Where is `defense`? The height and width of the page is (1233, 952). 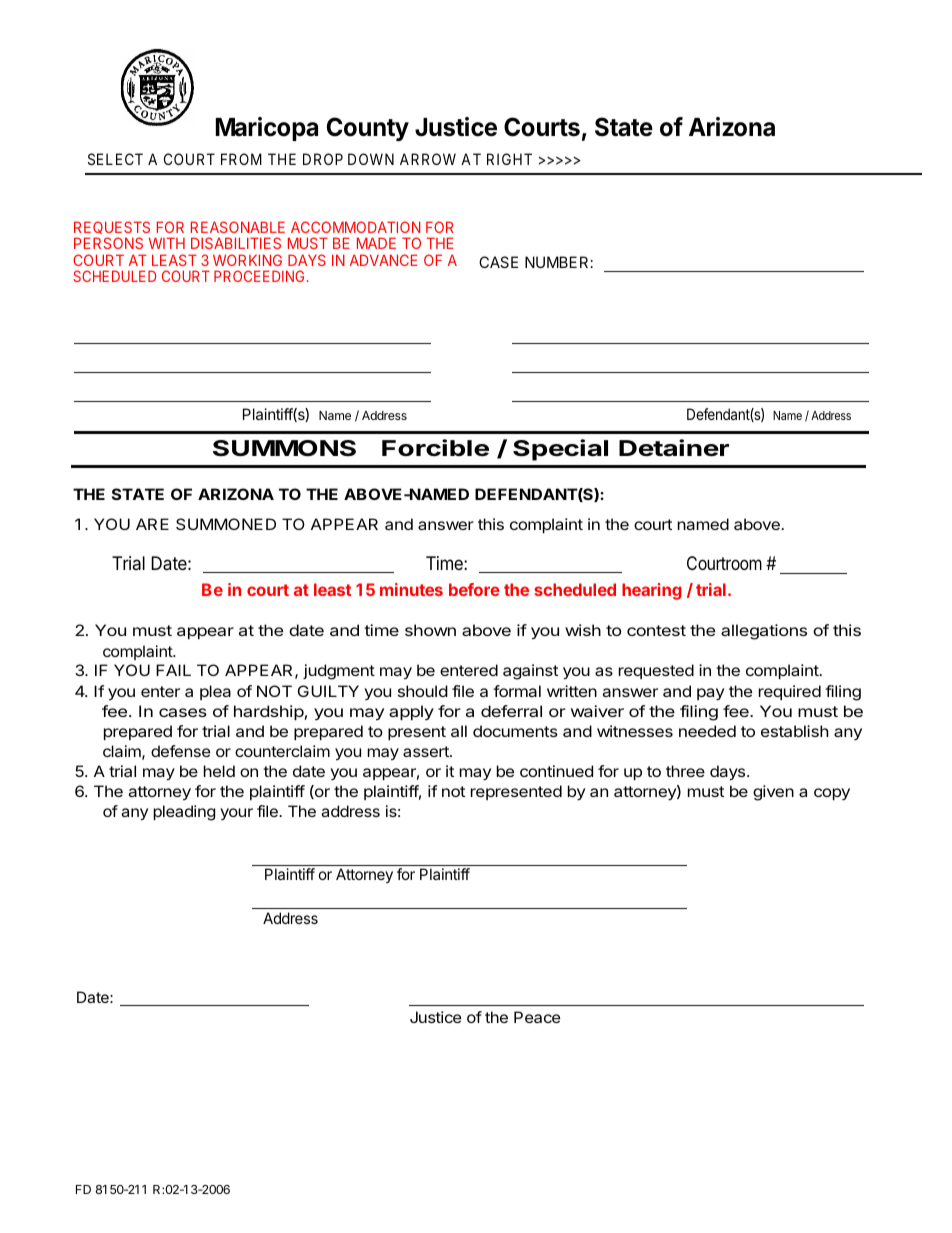 defense is located at coordinates (180, 751).
